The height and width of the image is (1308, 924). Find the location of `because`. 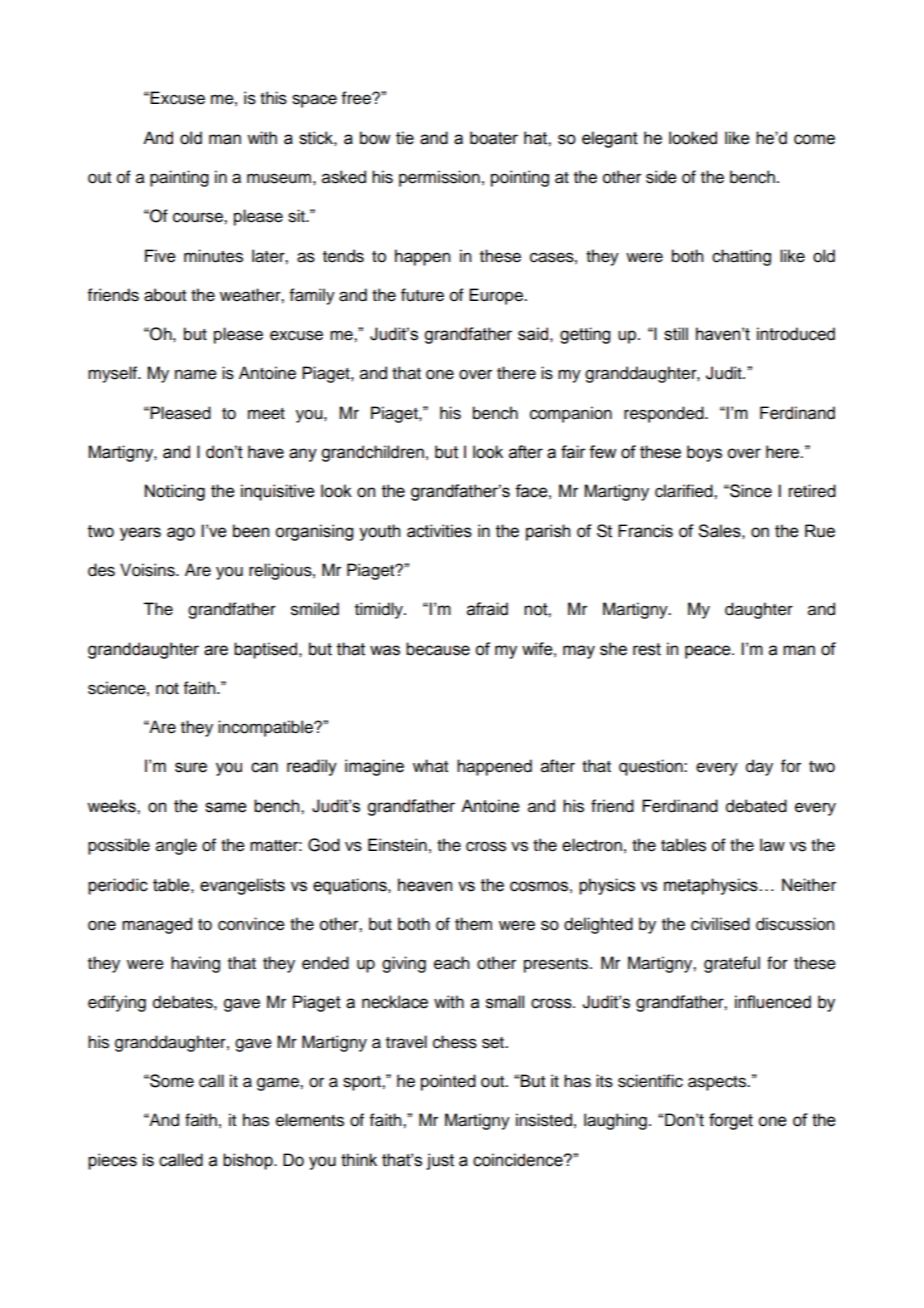

because is located at coordinates (438, 649).
